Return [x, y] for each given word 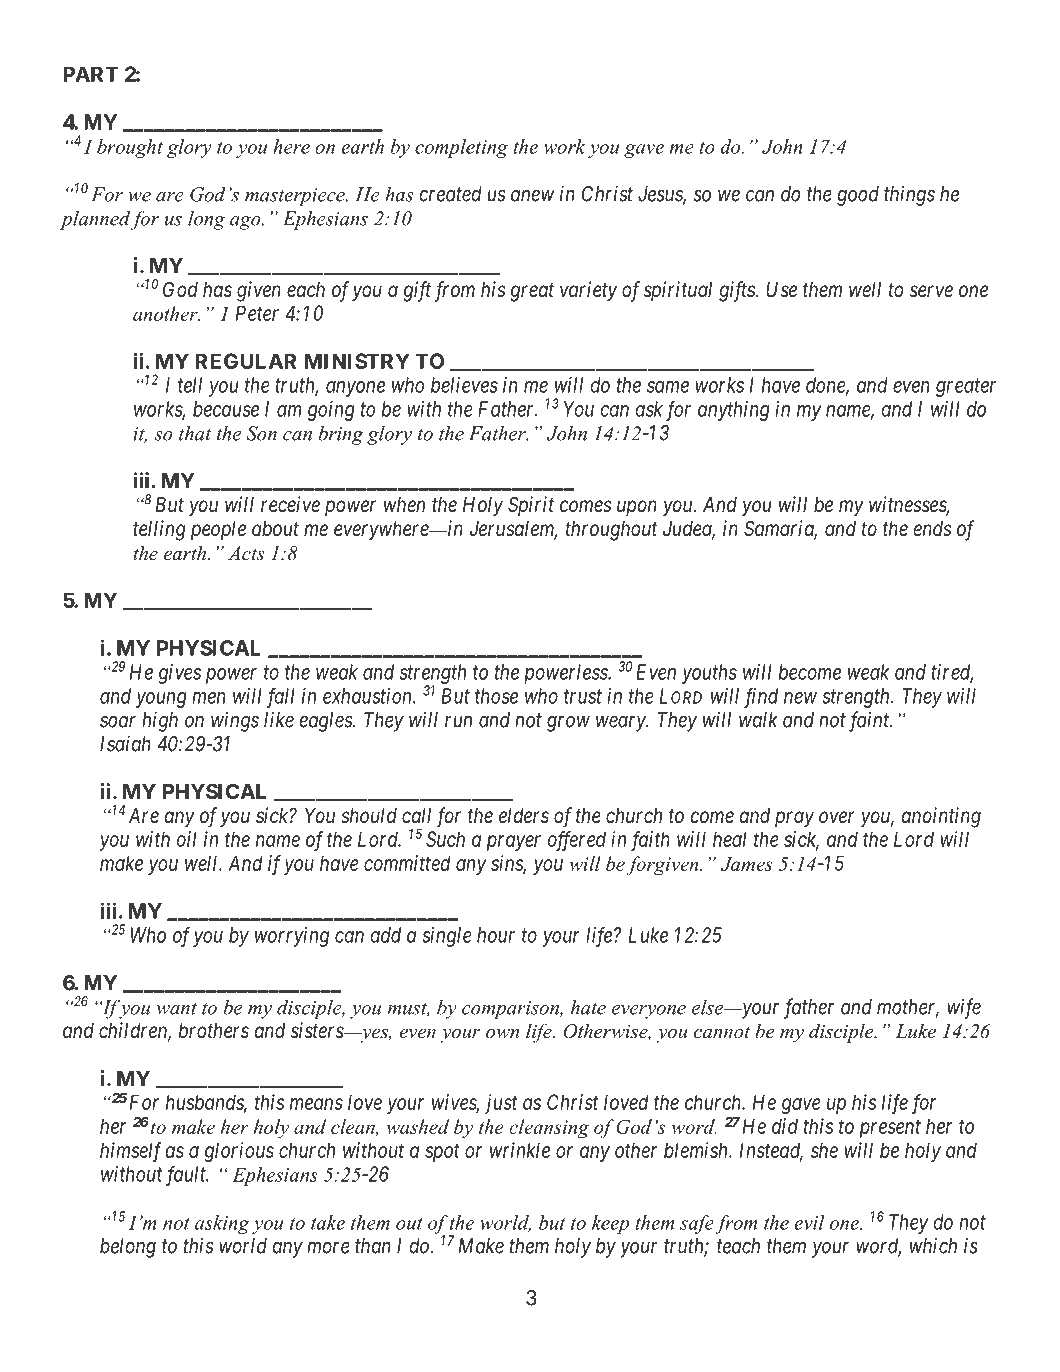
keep [610, 1224]
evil [809, 1222]
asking [222, 1224]
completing [461, 148]
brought [130, 148]
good [858, 196]
